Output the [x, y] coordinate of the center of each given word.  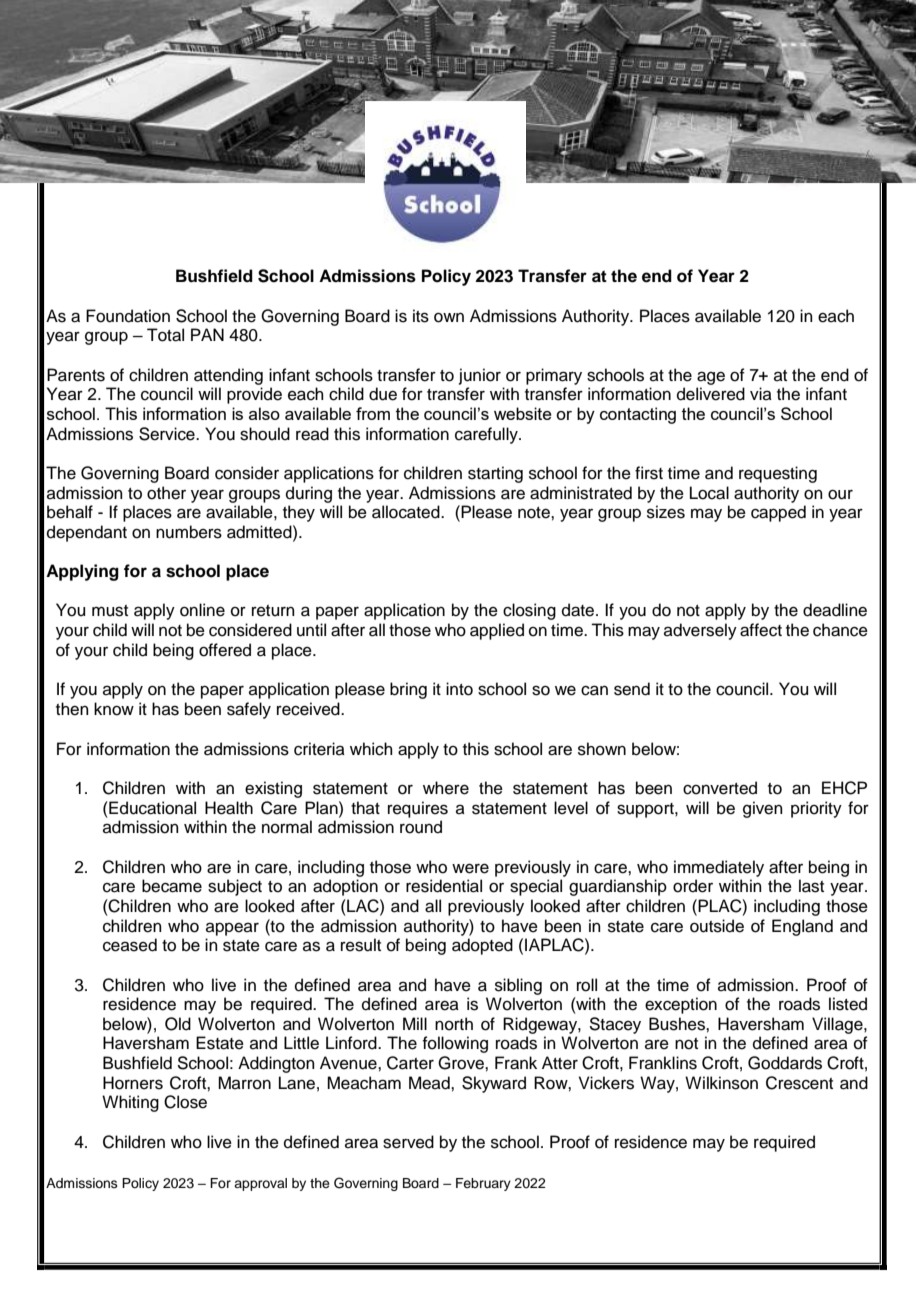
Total [165, 335]
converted [720, 788]
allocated [407, 512]
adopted [482, 946]
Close [185, 1102]
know [114, 709]
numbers [189, 532]
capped [778, 513]
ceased [130, 945]
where [446, 788]
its [421, 316]
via [761, 393]
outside [717, 926]
